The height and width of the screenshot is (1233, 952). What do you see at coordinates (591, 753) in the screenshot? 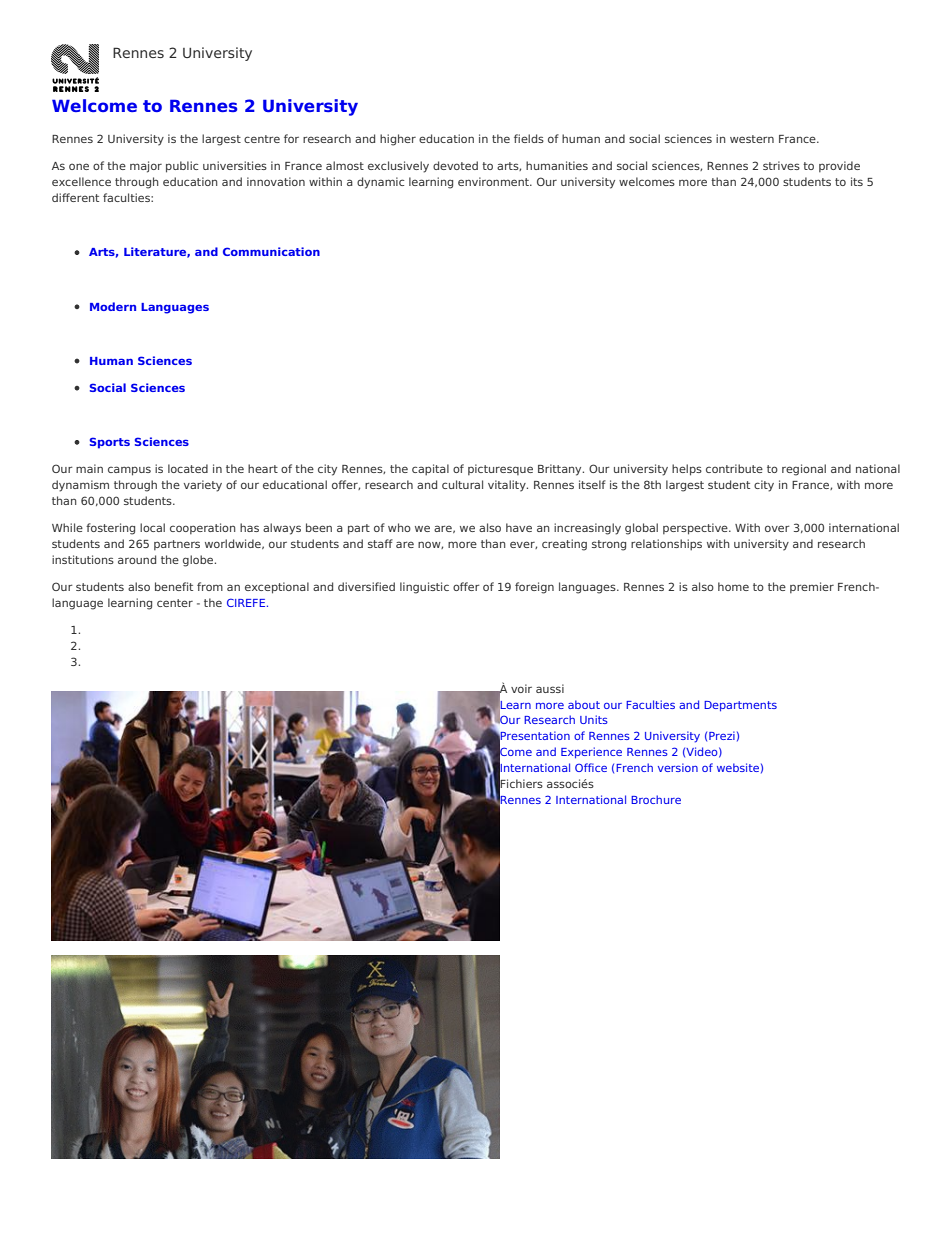
I see `Experience` at bounding box center [591, 753].
